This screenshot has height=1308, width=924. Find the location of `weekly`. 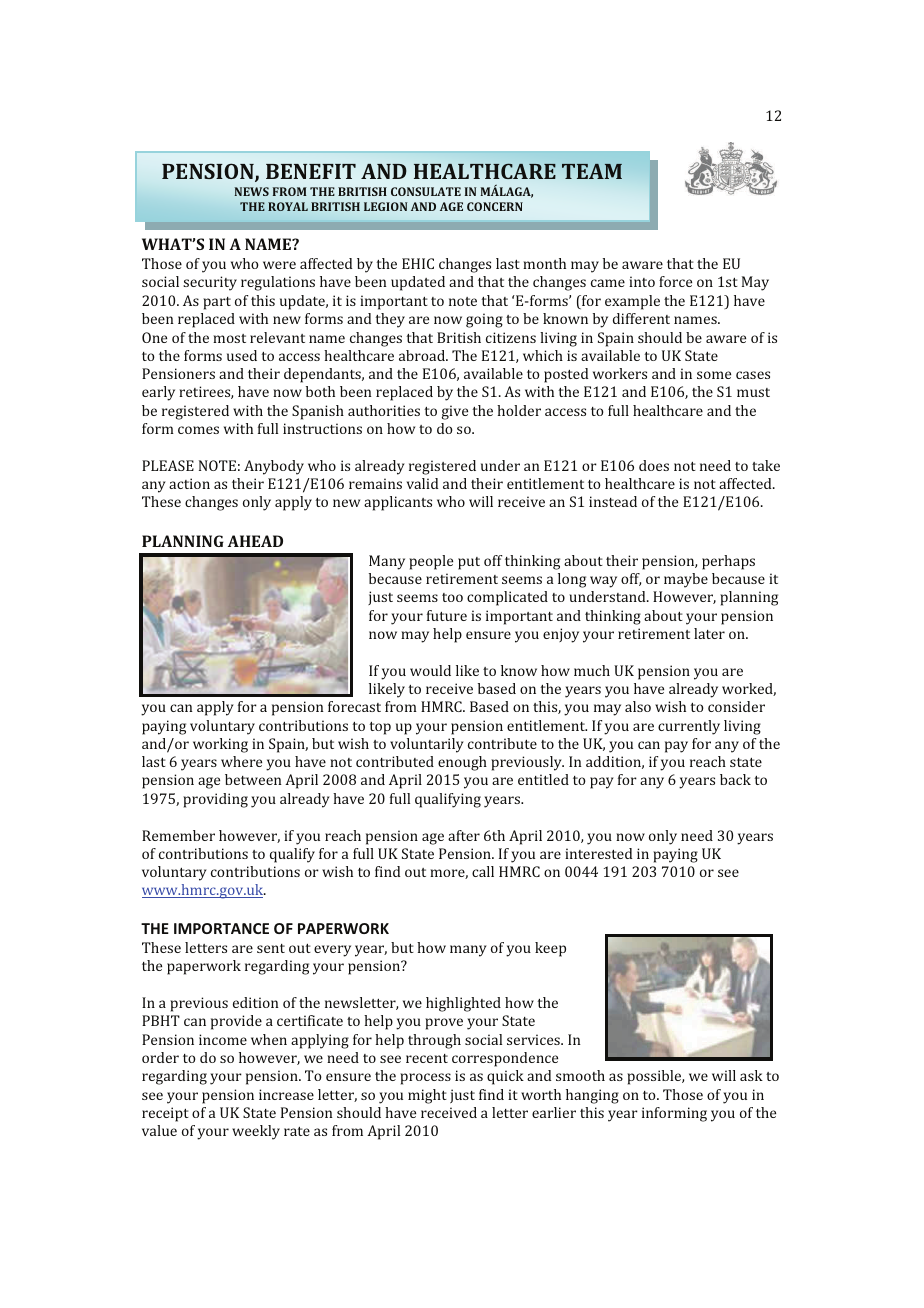

weekly is located at coordinates (256, 1132).
